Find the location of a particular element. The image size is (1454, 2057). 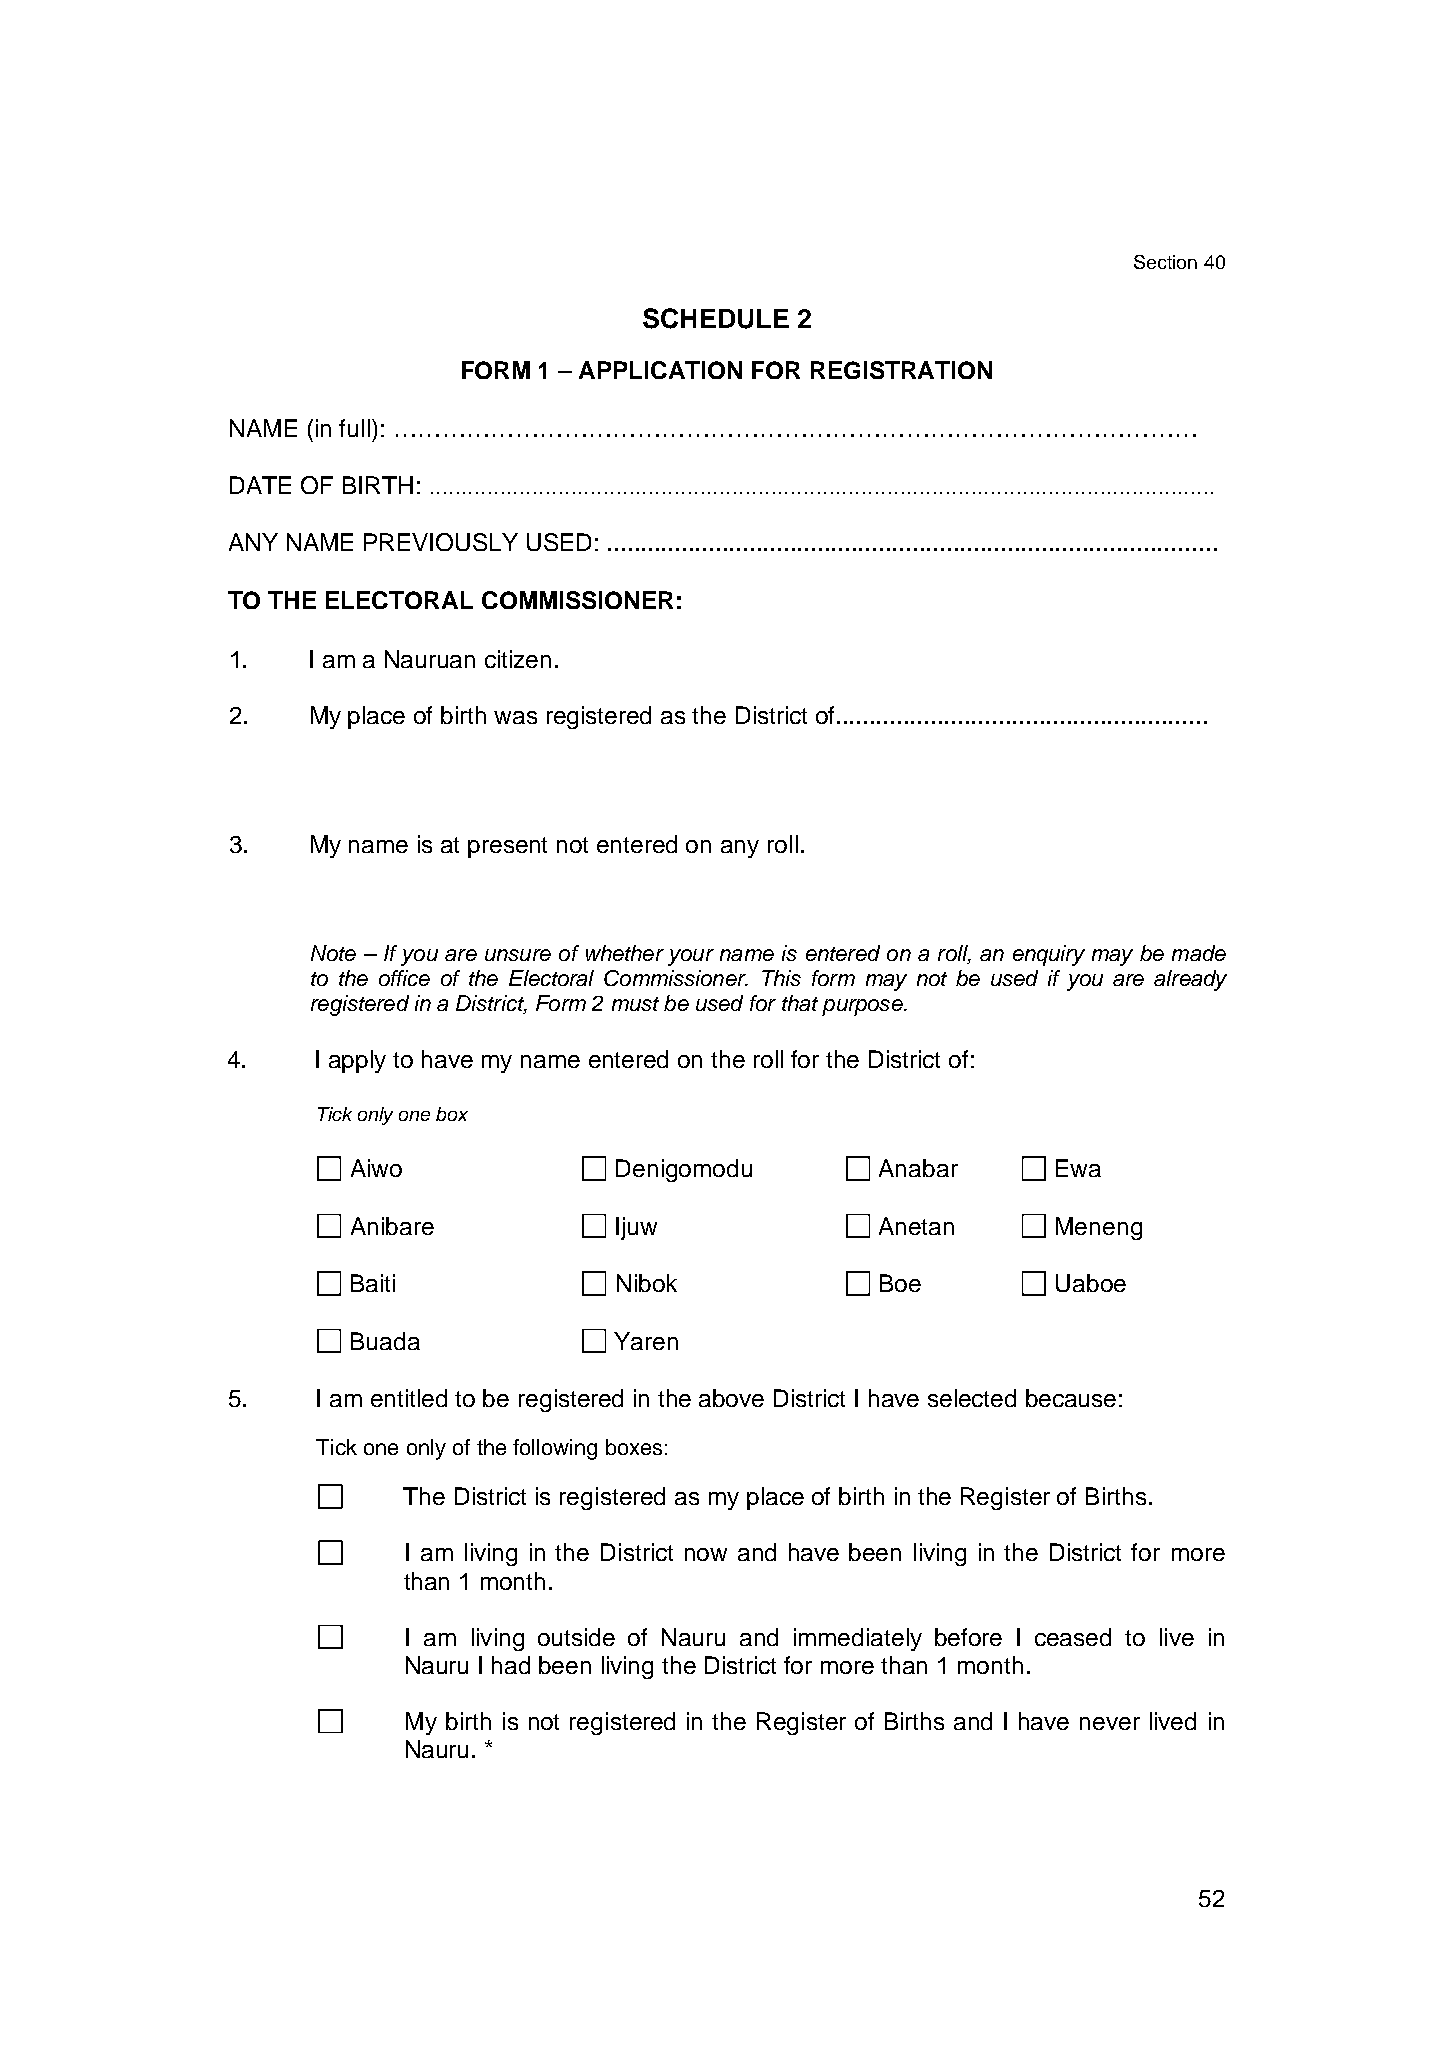

Ewa is located at coordinates (1078, 1168).
